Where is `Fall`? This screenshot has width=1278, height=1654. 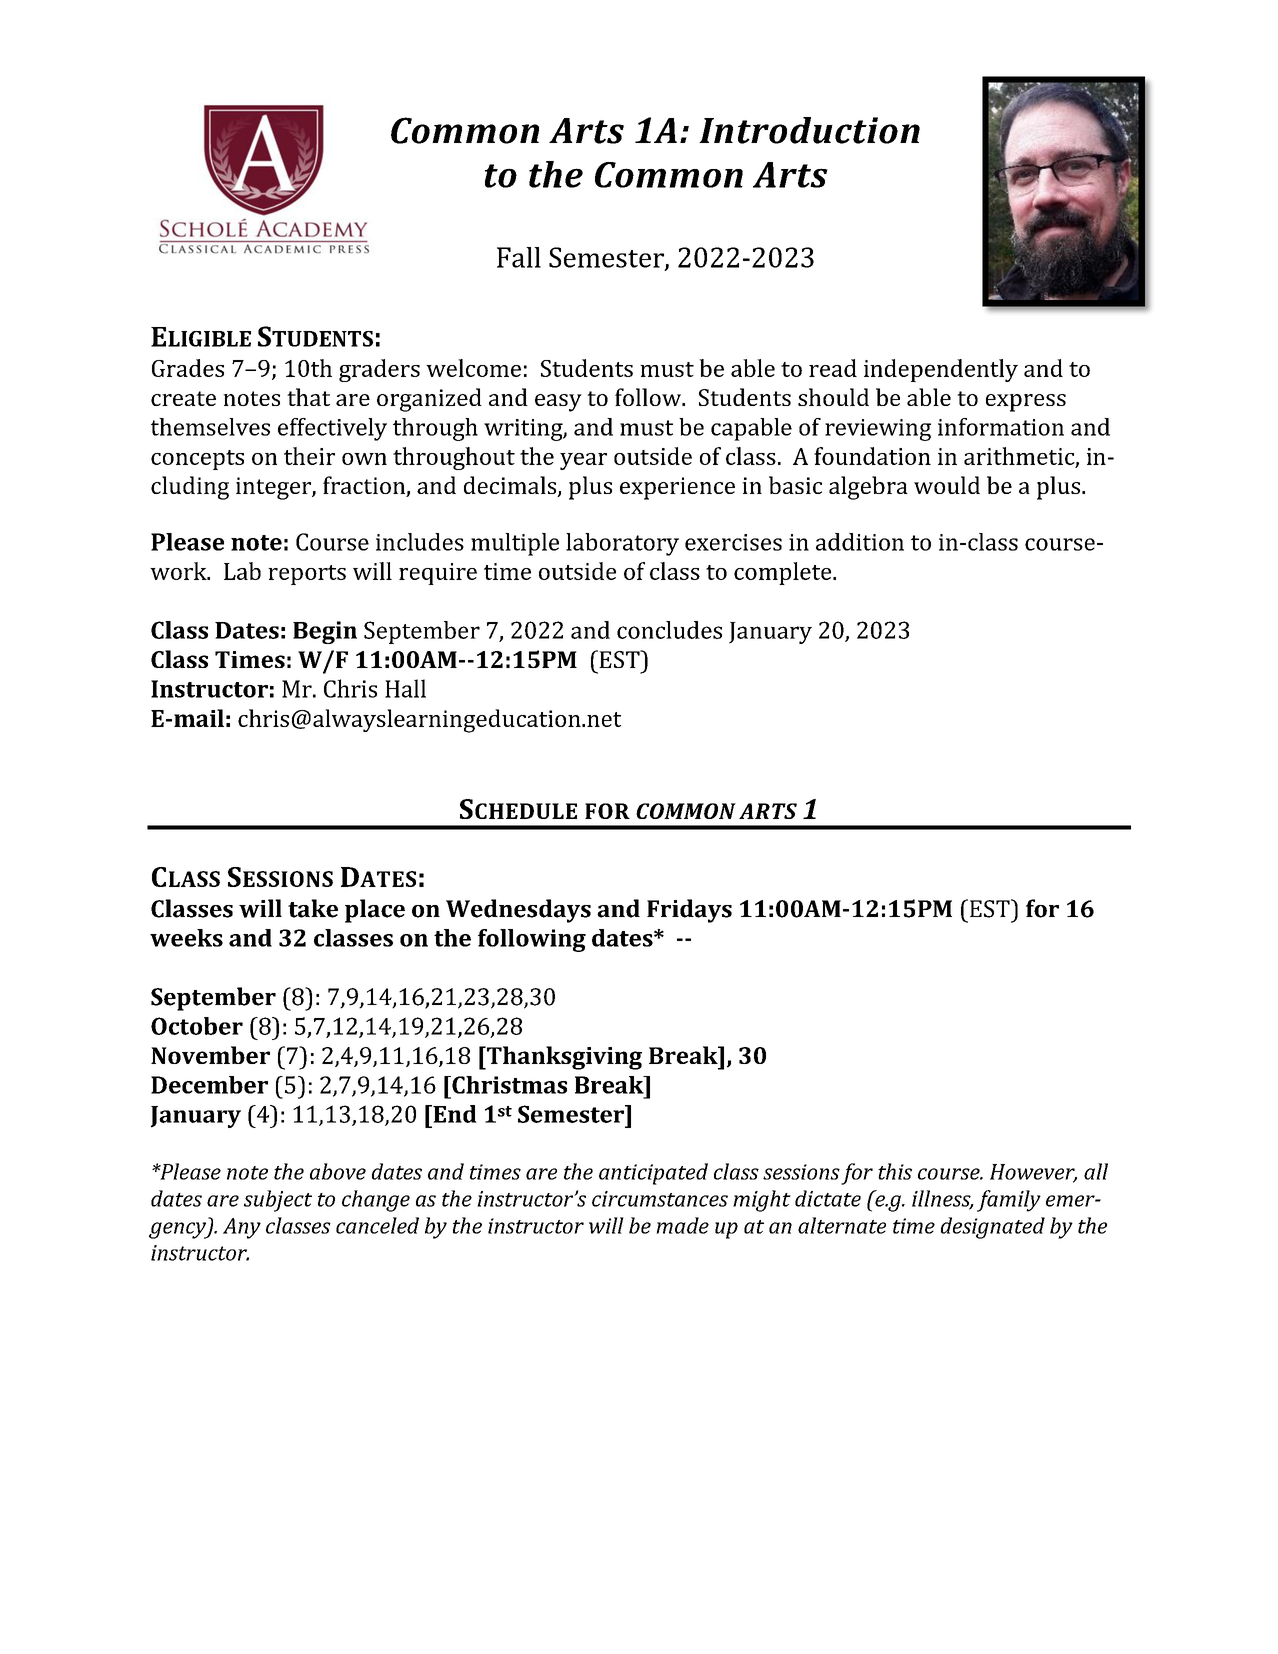
Fall is located at coordinates (519, 257).
